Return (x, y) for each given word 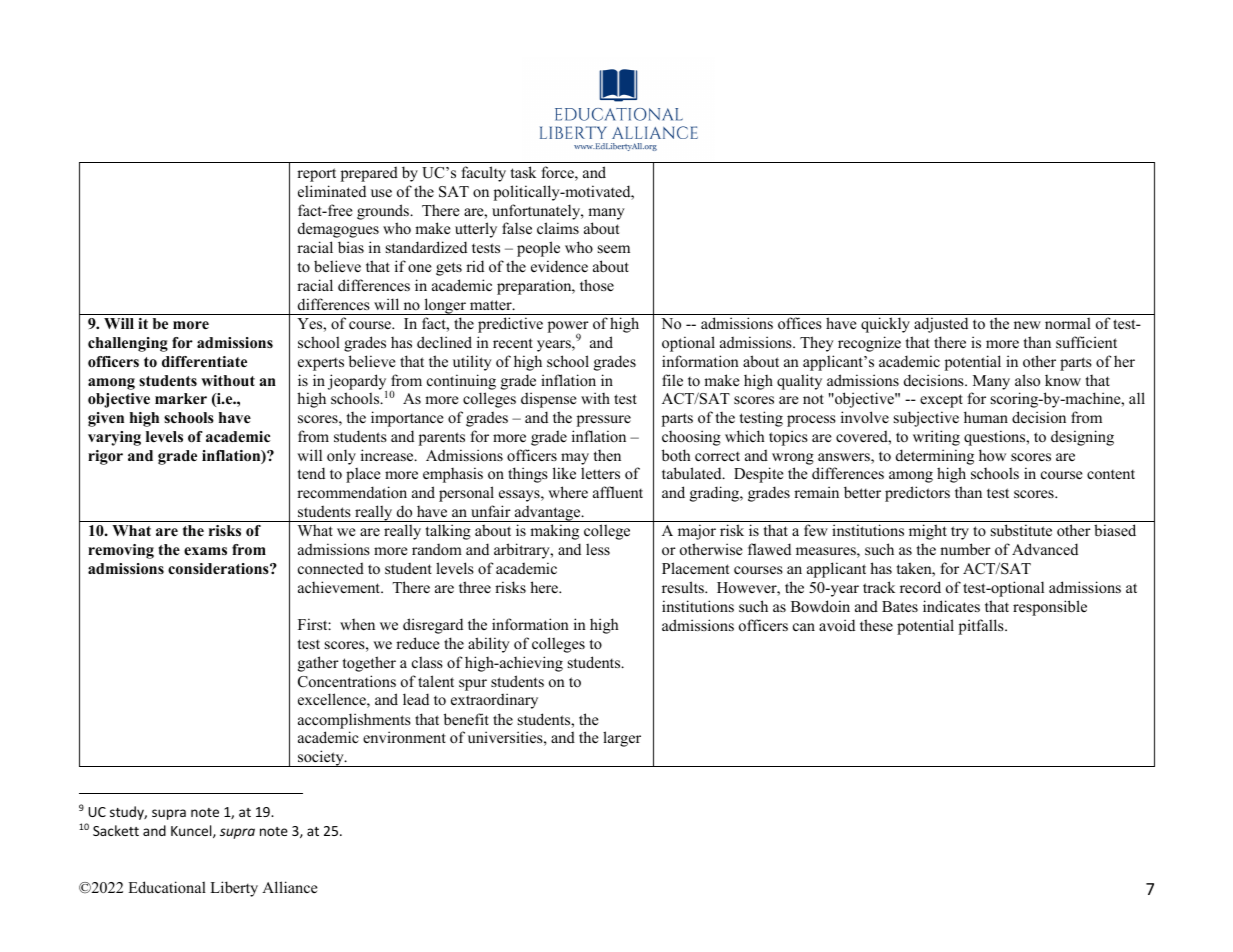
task (523, 172)
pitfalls (982, 627)
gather (318, 664)
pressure (604, 421)
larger (622, 739)
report (316, 175)
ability (489, 645)
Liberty (234, 889)
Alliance (289, 887)
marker (181, 398)
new (1027, 325)
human (986, 417)
